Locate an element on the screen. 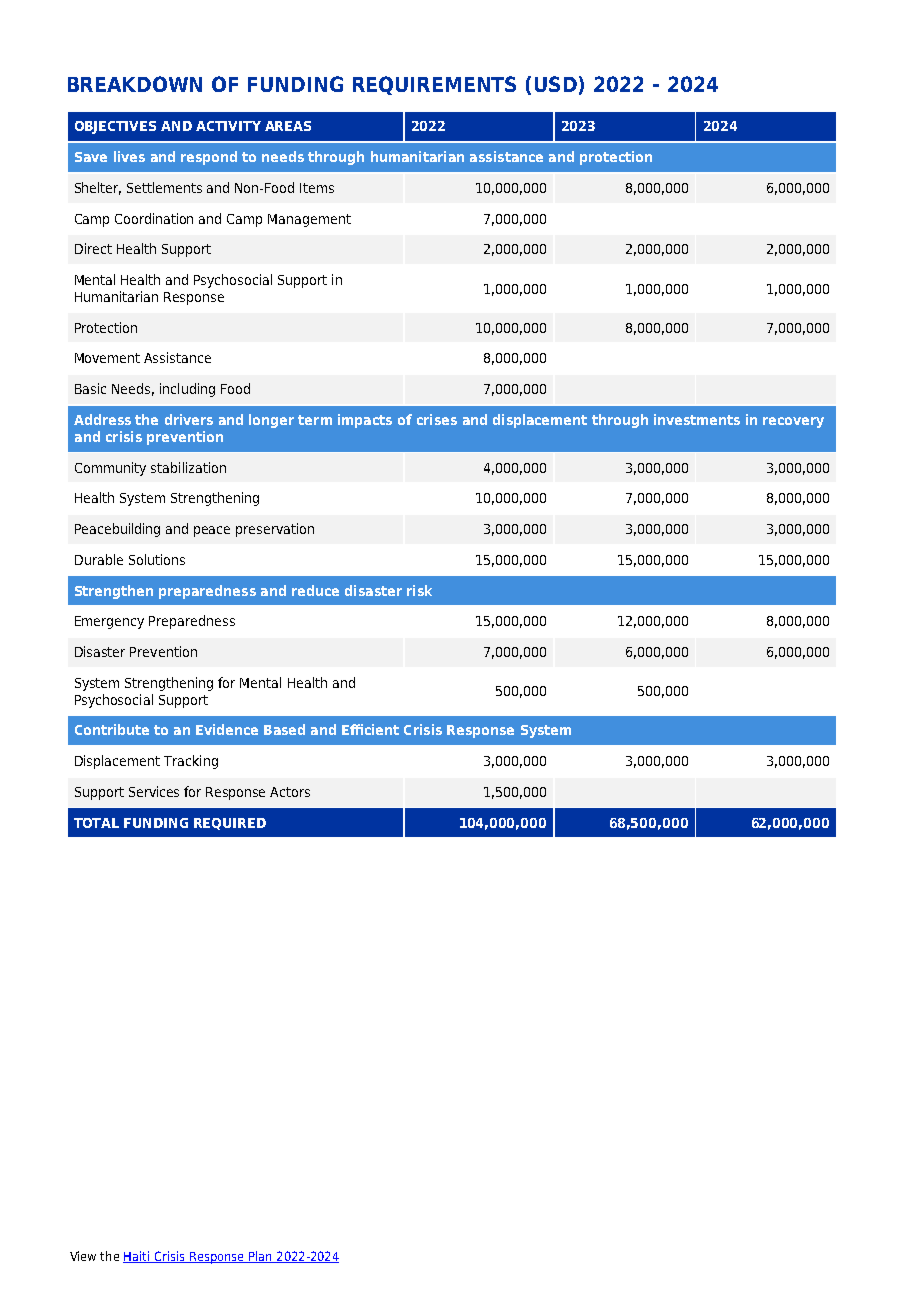 The image size is (924, 1308). recovery is located at coordinates (793, 422).
